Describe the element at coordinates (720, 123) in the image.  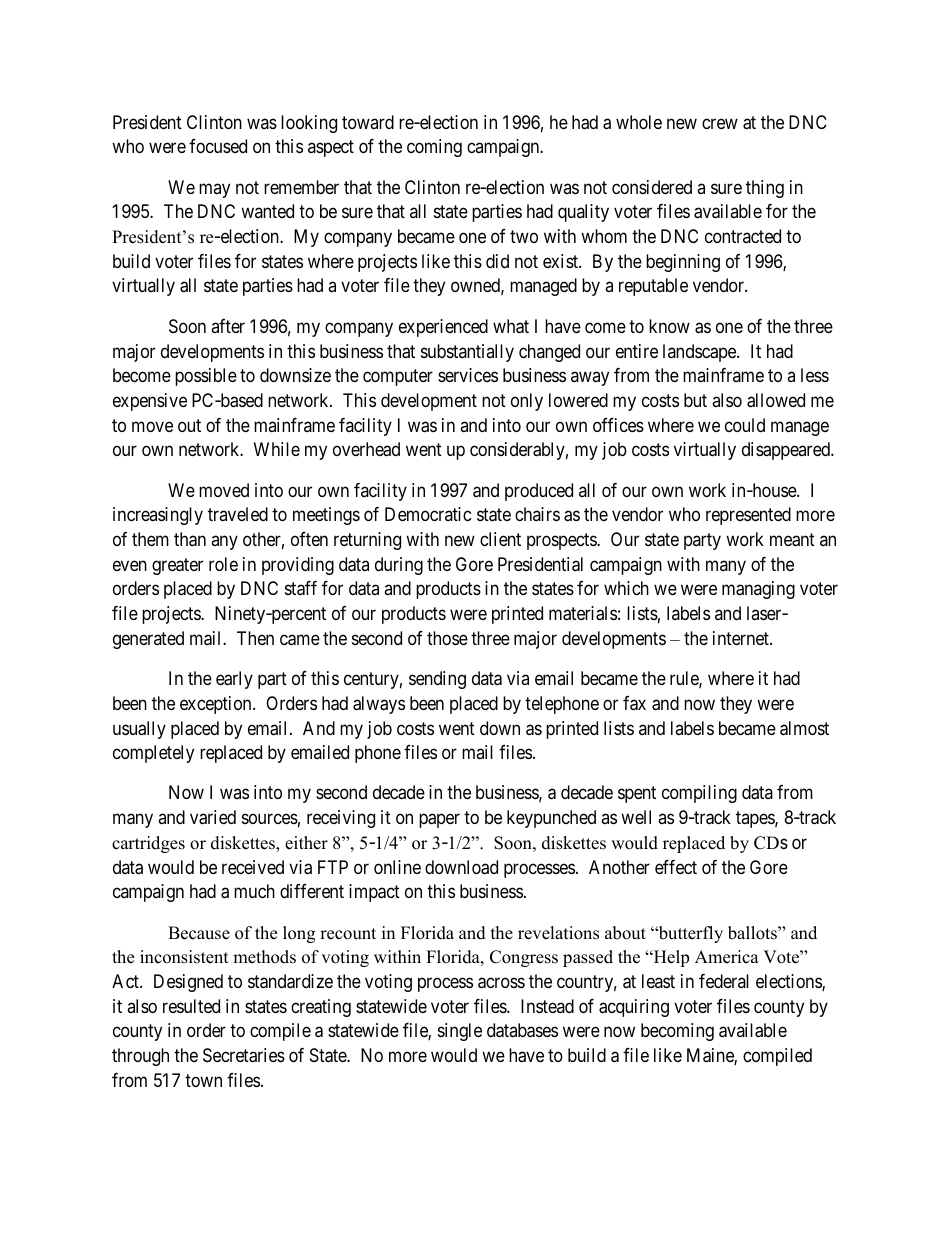
I see `crew` at that location.
